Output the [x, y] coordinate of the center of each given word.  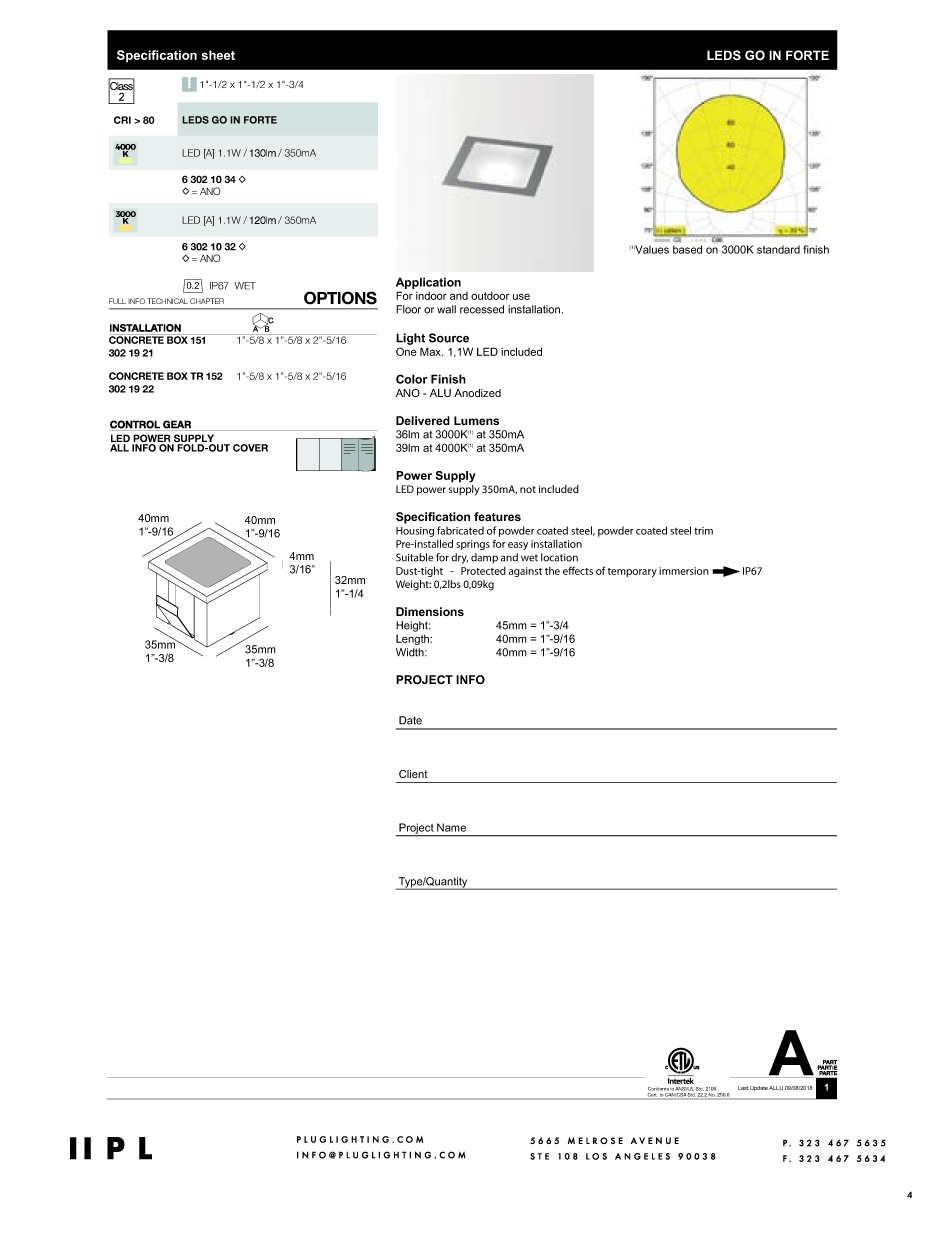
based [687, 249]
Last [743, 1088]
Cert [652, 1094]
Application [428, 283]
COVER [250, 448]
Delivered [423, 420]
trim [703, 531]
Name [451, 827]
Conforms [658, 1089]
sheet [218, 55]
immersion [684, 571]
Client [413, 774]
